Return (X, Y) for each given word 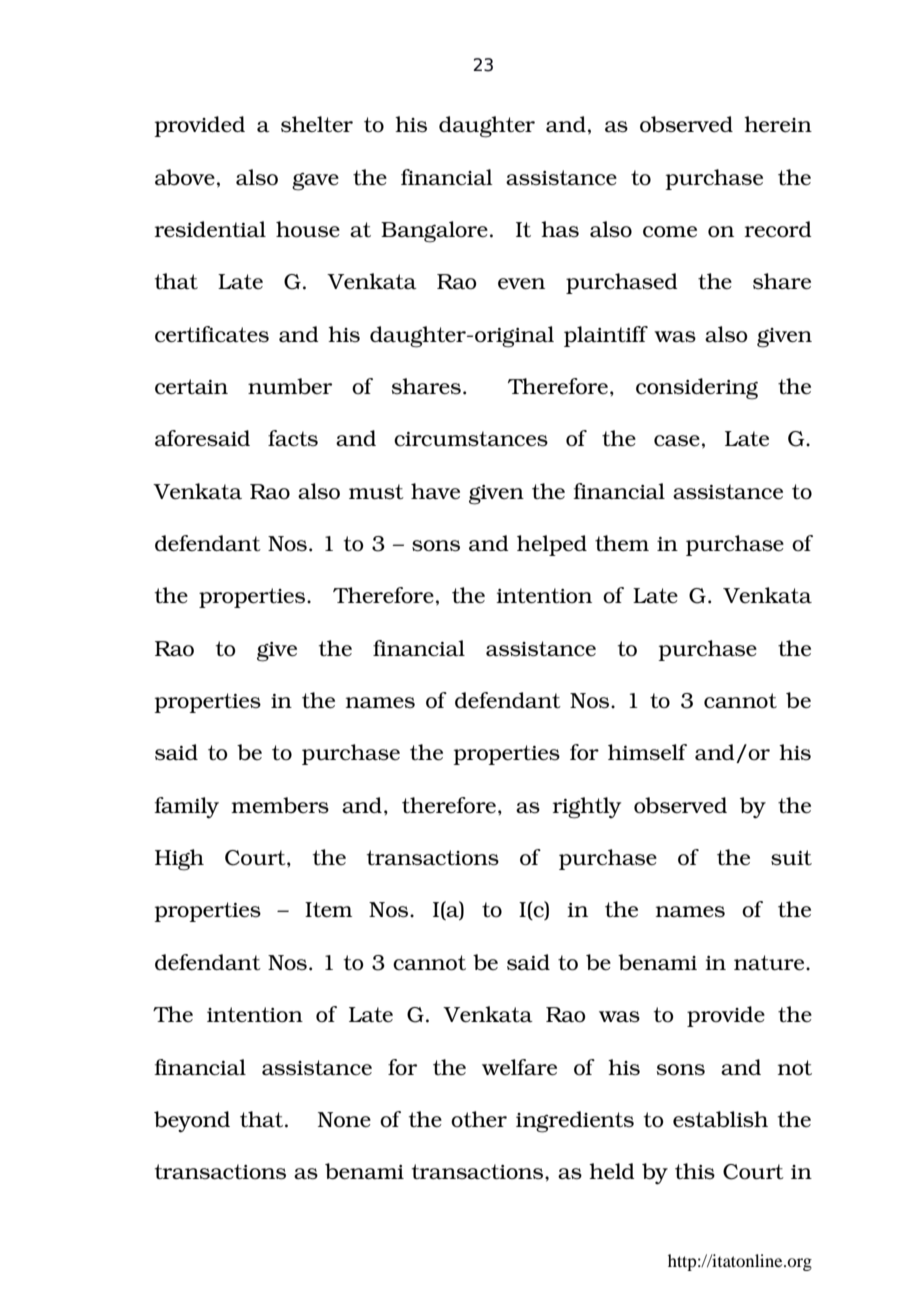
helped (552, 545)
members (280, 805)
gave (315, 182)
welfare (519, 1067)
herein (778, 124)
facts (293, 438)
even (521, 284)
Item (328, 909)
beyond (192, 1122)
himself (647, 752)
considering (697, 389)
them (622, 543)
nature (770, 963)
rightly (587, 808)
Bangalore (434, 232)
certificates (212, 334)
